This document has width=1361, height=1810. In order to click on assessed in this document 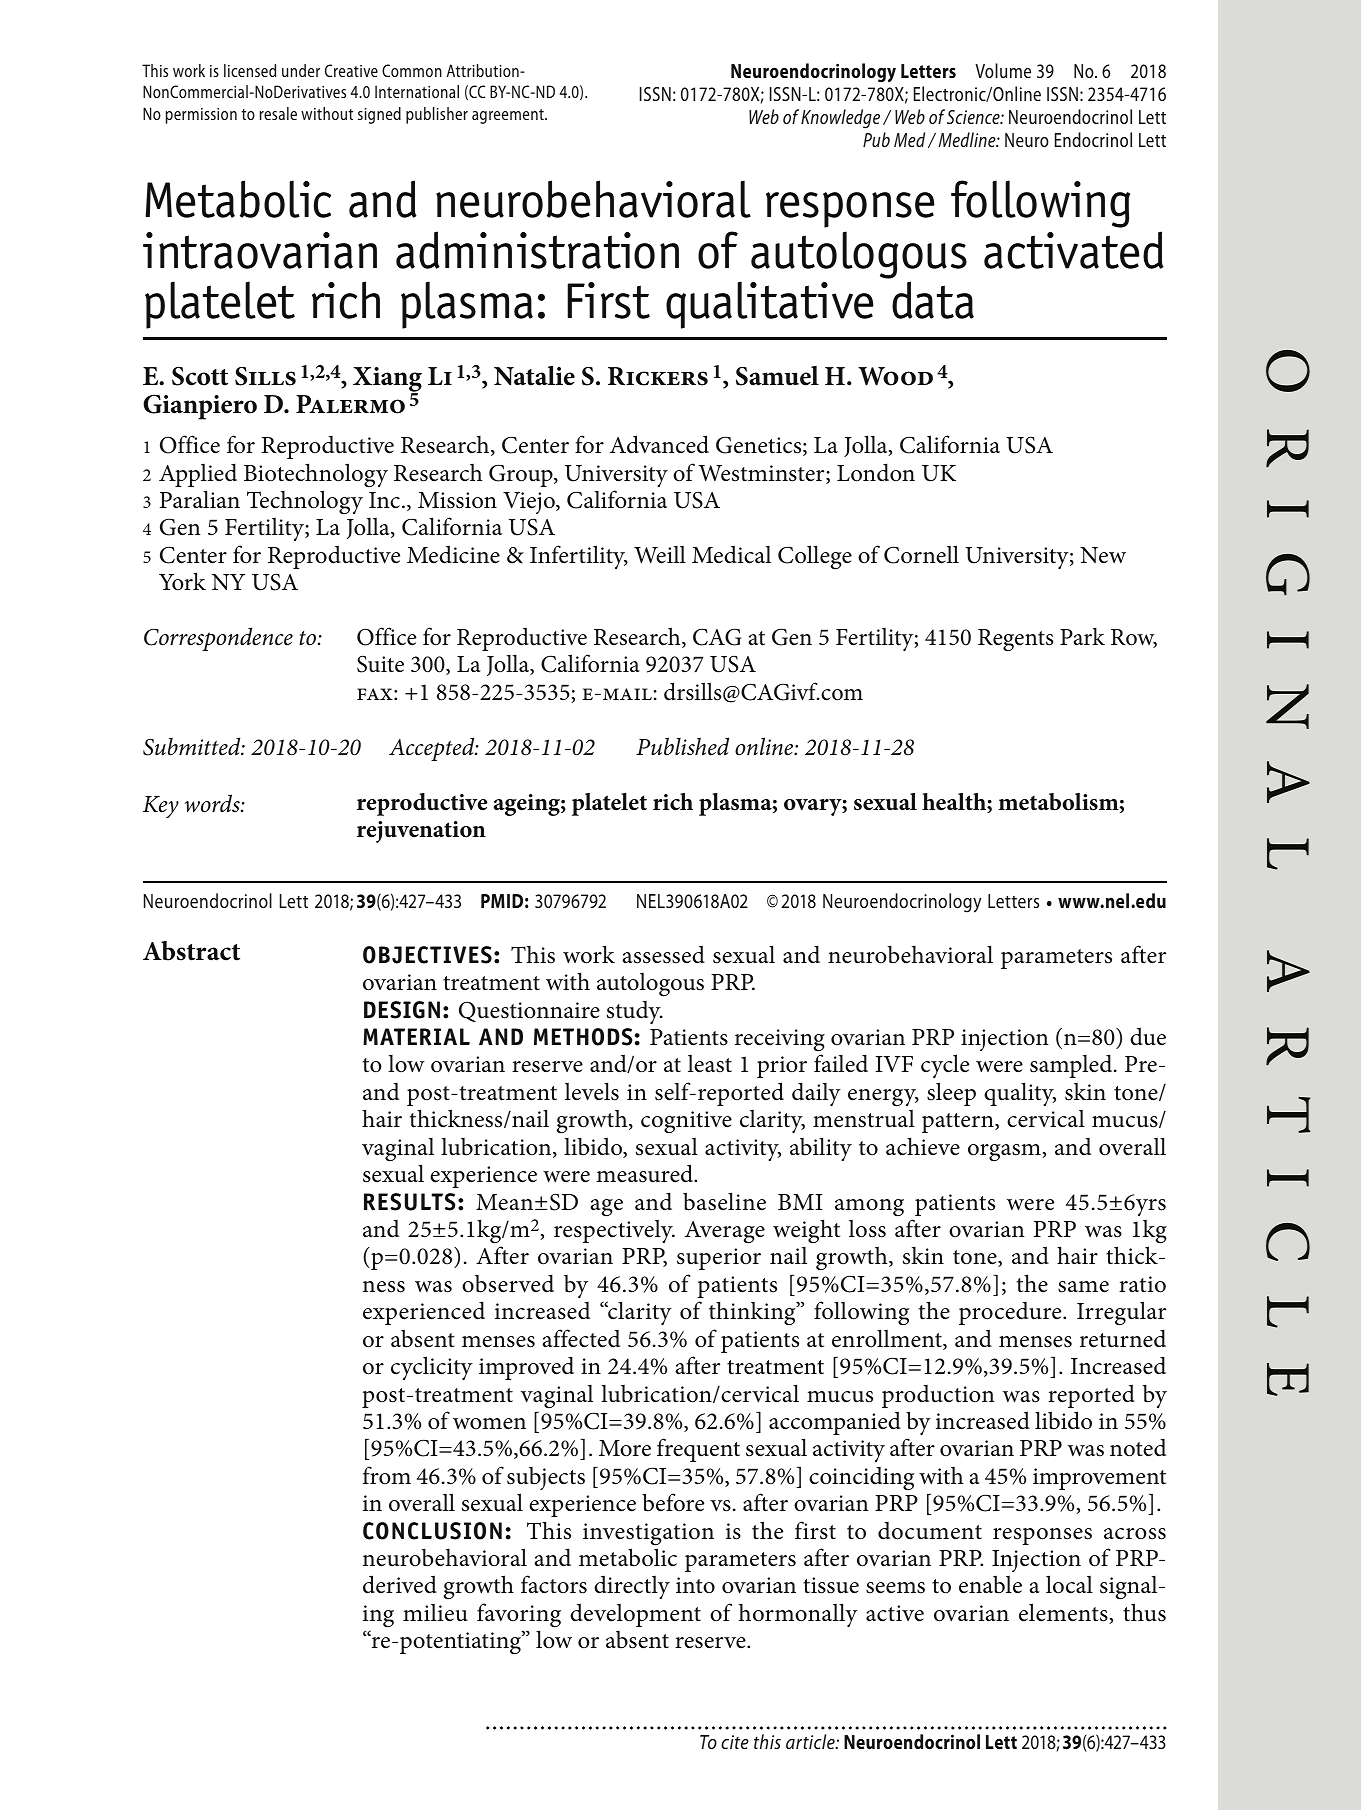, I will do `click(663, 954)`.
